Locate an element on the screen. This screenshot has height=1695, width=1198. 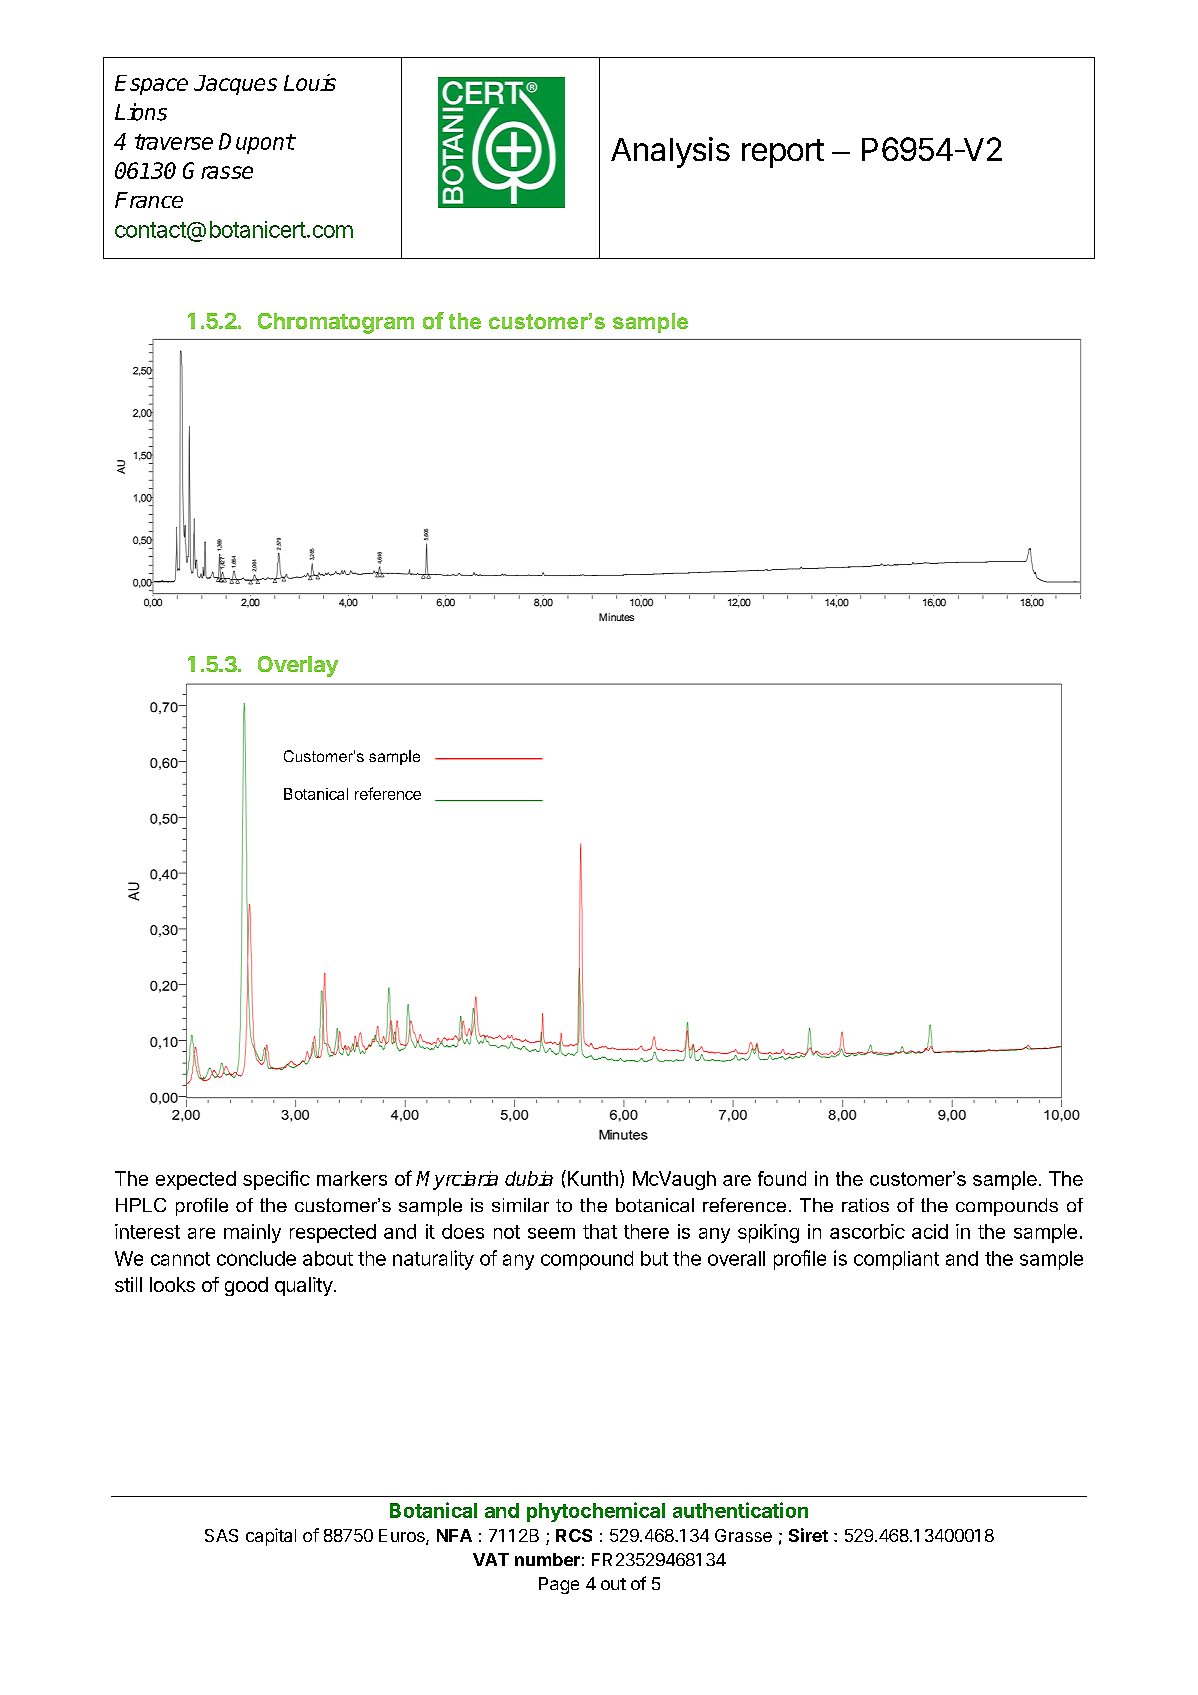
VAT is located at coordinates (491, 1559).
